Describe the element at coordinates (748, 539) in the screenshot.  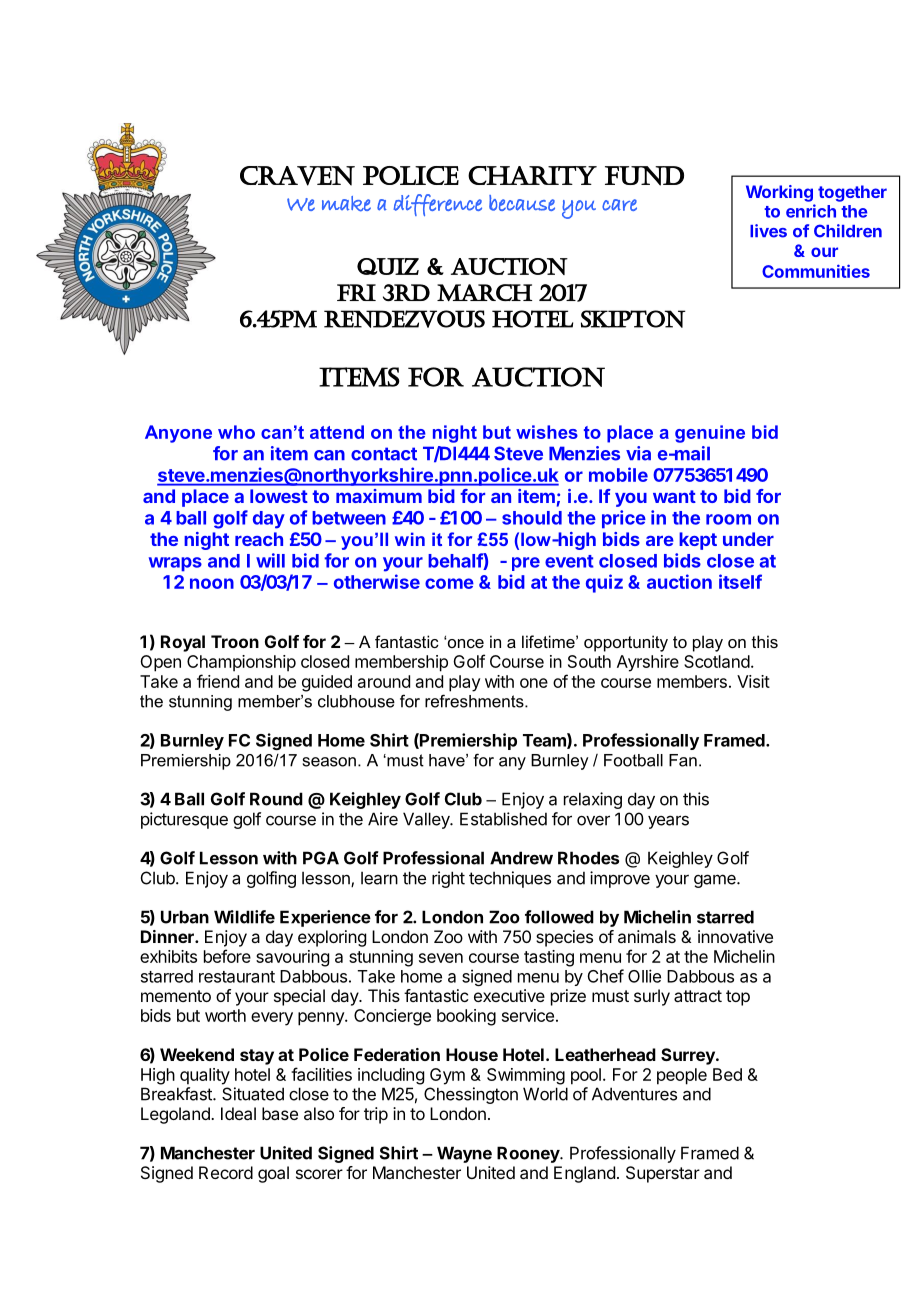
I see `under` at that location.
